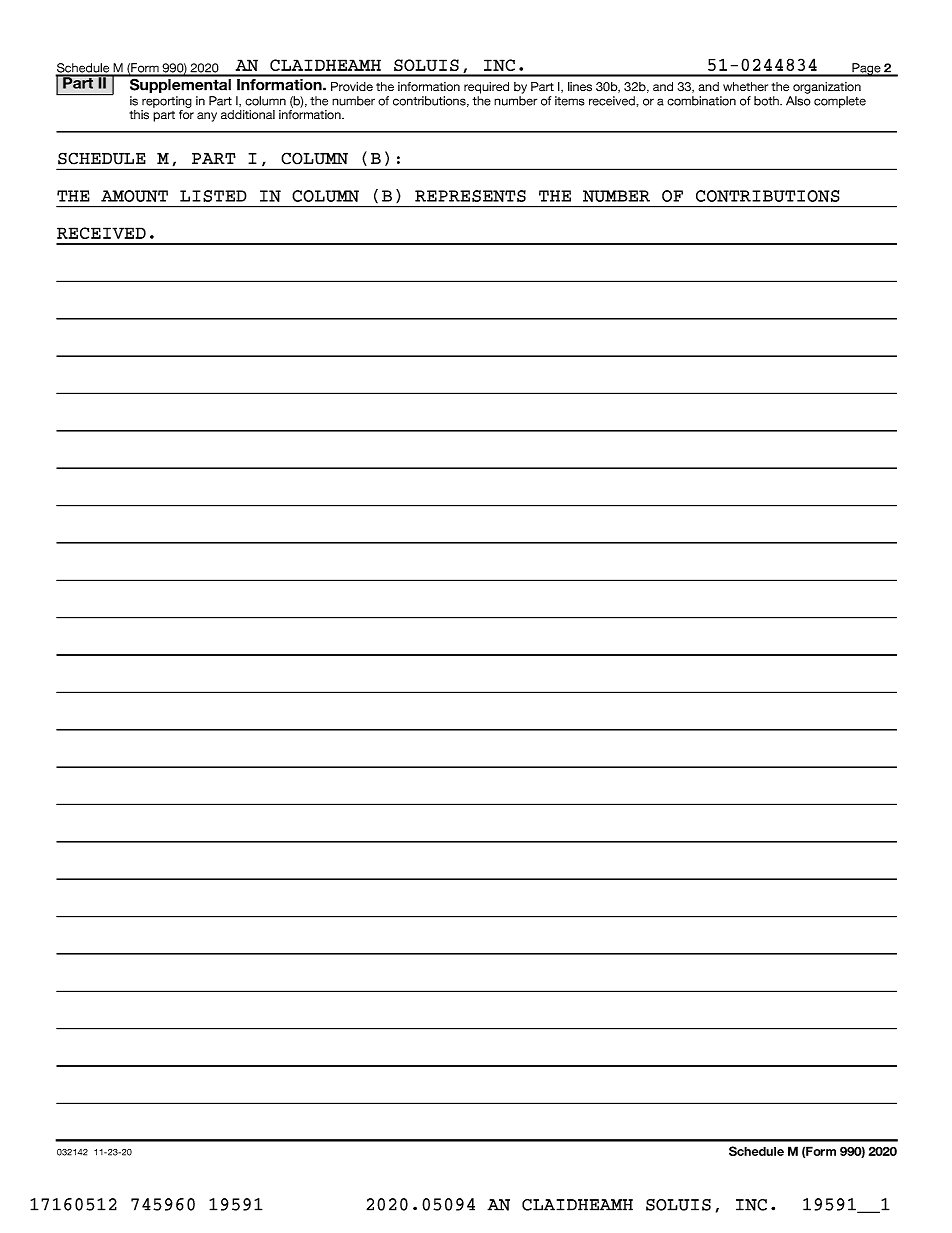  I want to click on additional, so click(248, 114).
